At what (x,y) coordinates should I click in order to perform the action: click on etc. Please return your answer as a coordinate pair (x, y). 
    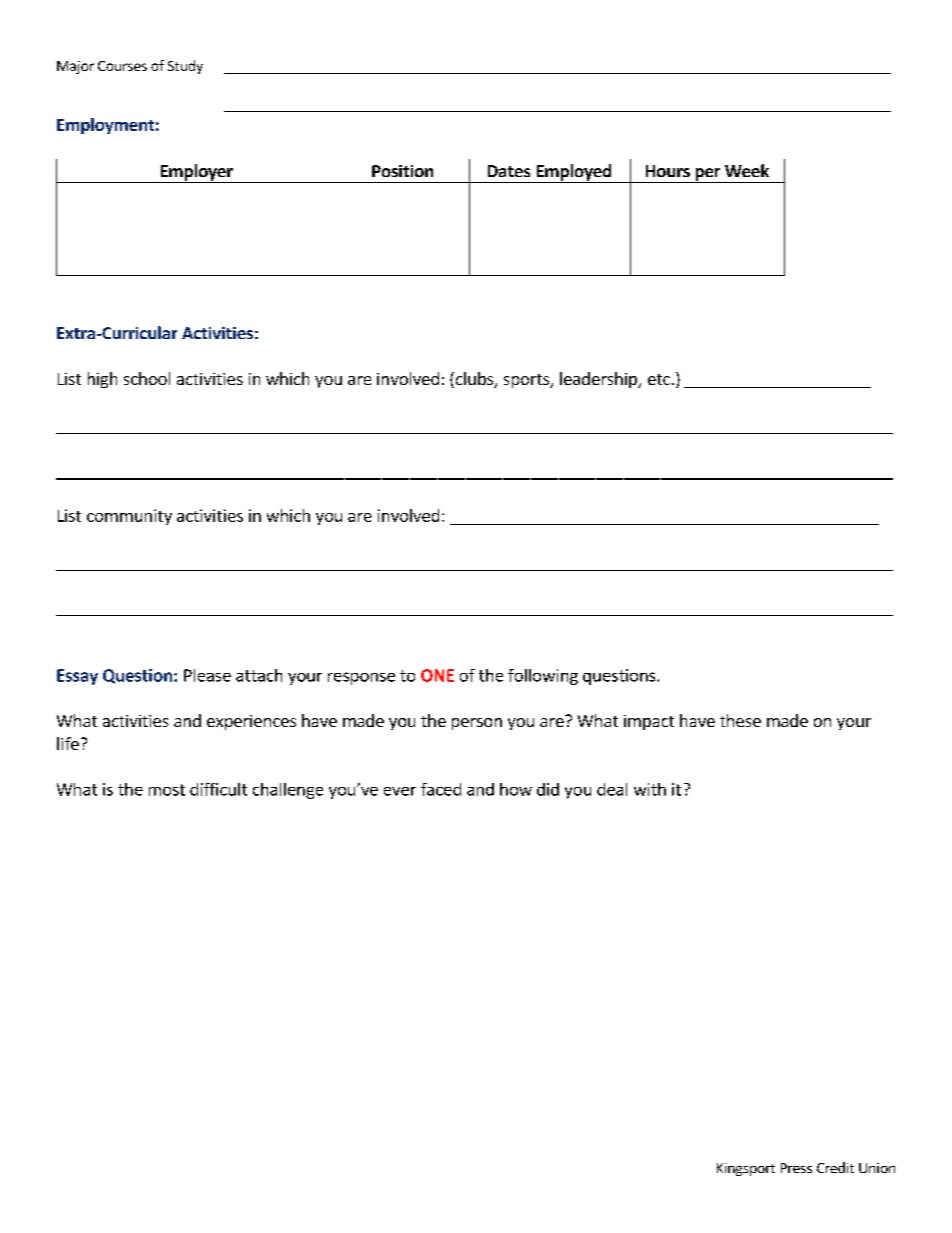
    Looking at the image, I should click on (659, 379).
